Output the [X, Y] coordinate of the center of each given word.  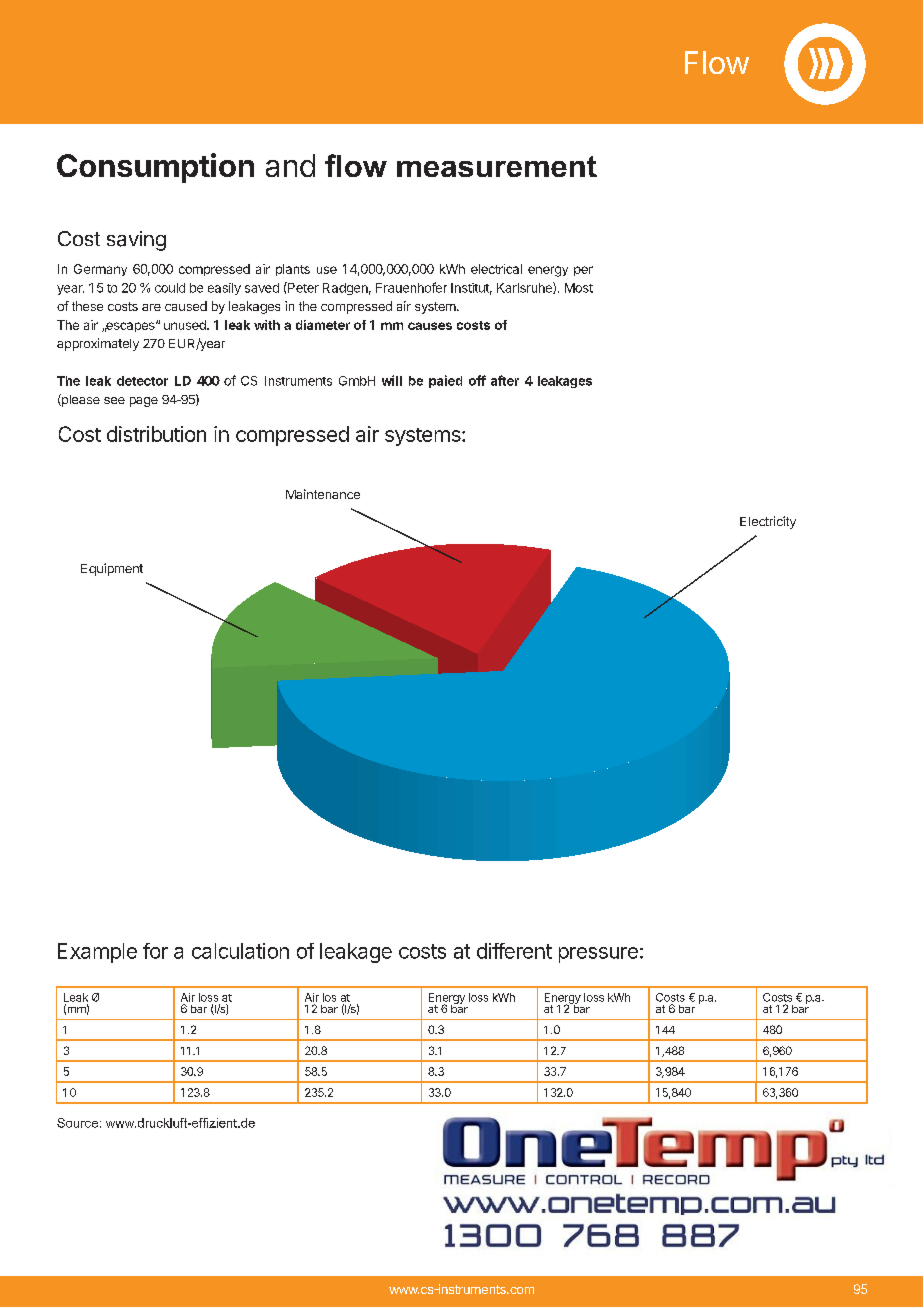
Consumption [155, 168]
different [514, 951]
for [155, 951]
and [290, 165]
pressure [598, 955]
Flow [717, 62]
